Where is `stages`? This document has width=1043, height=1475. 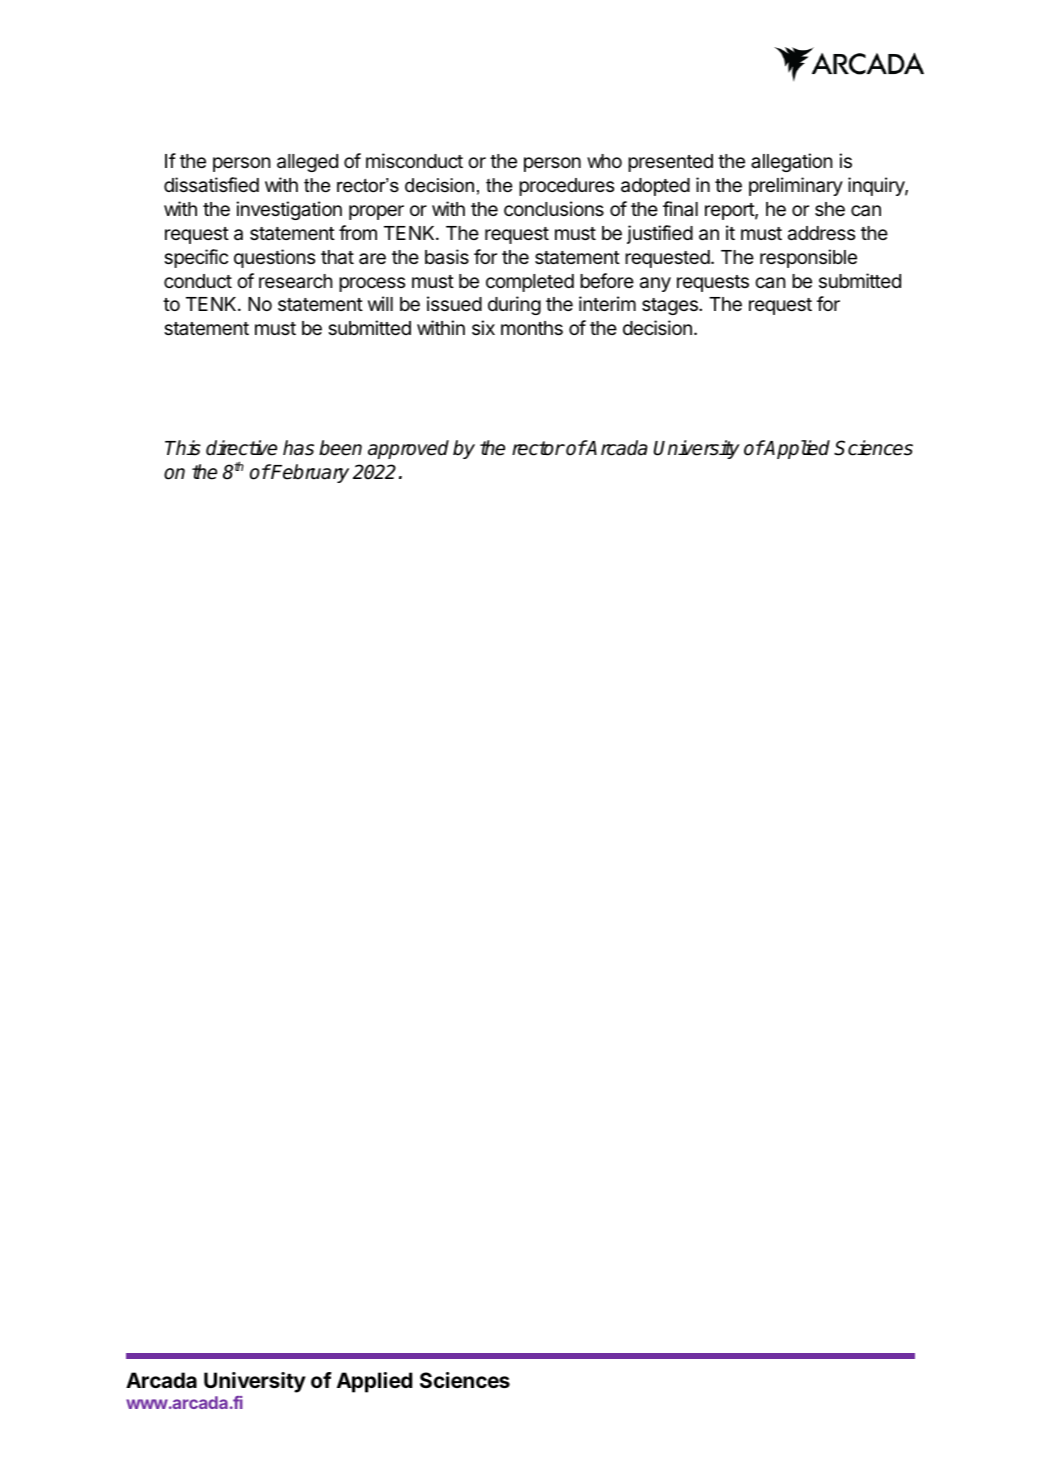
stages is located at coordinates (671, 306).
